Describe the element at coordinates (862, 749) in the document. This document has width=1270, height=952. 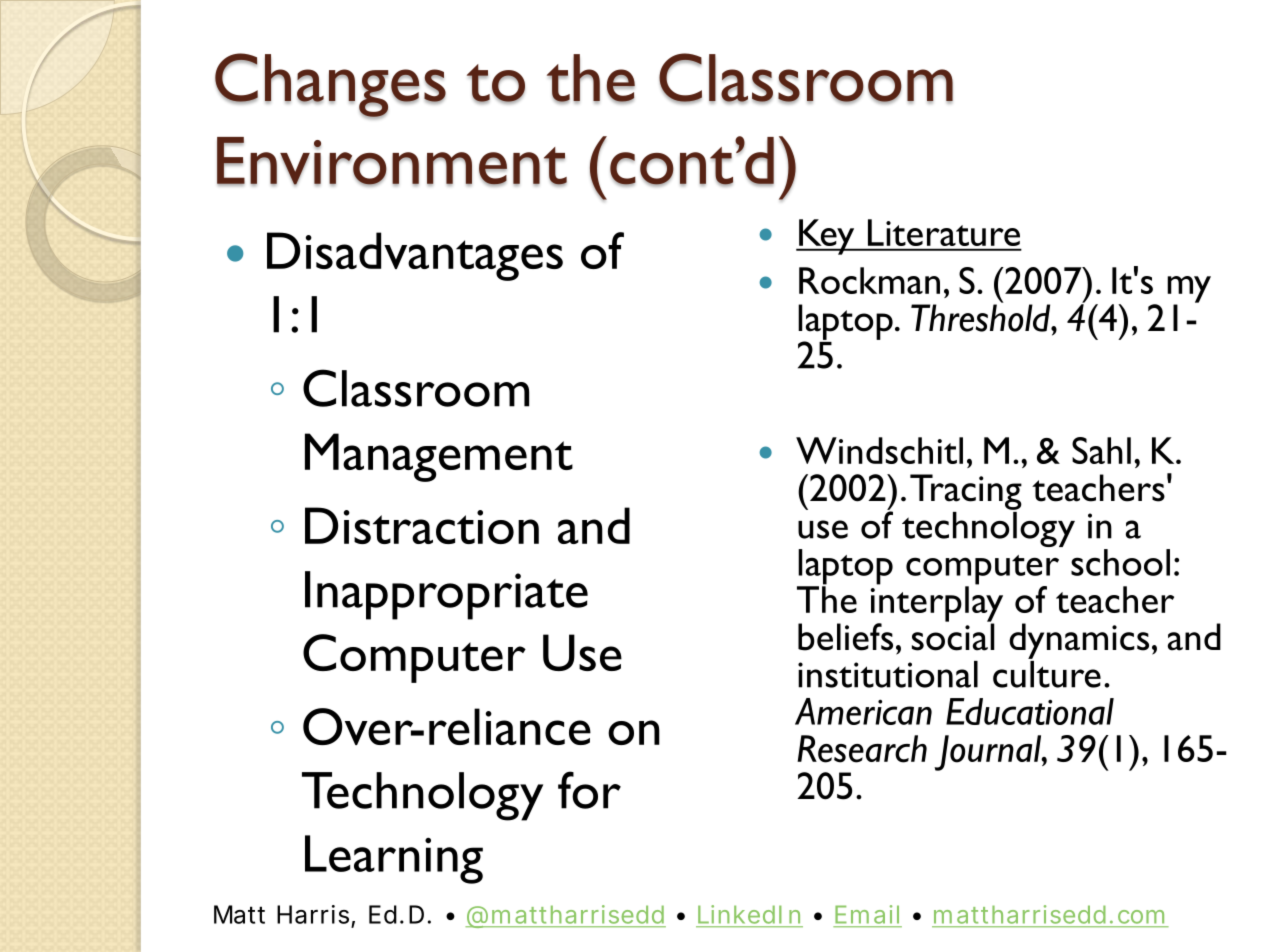
I see `Research` at that location.
